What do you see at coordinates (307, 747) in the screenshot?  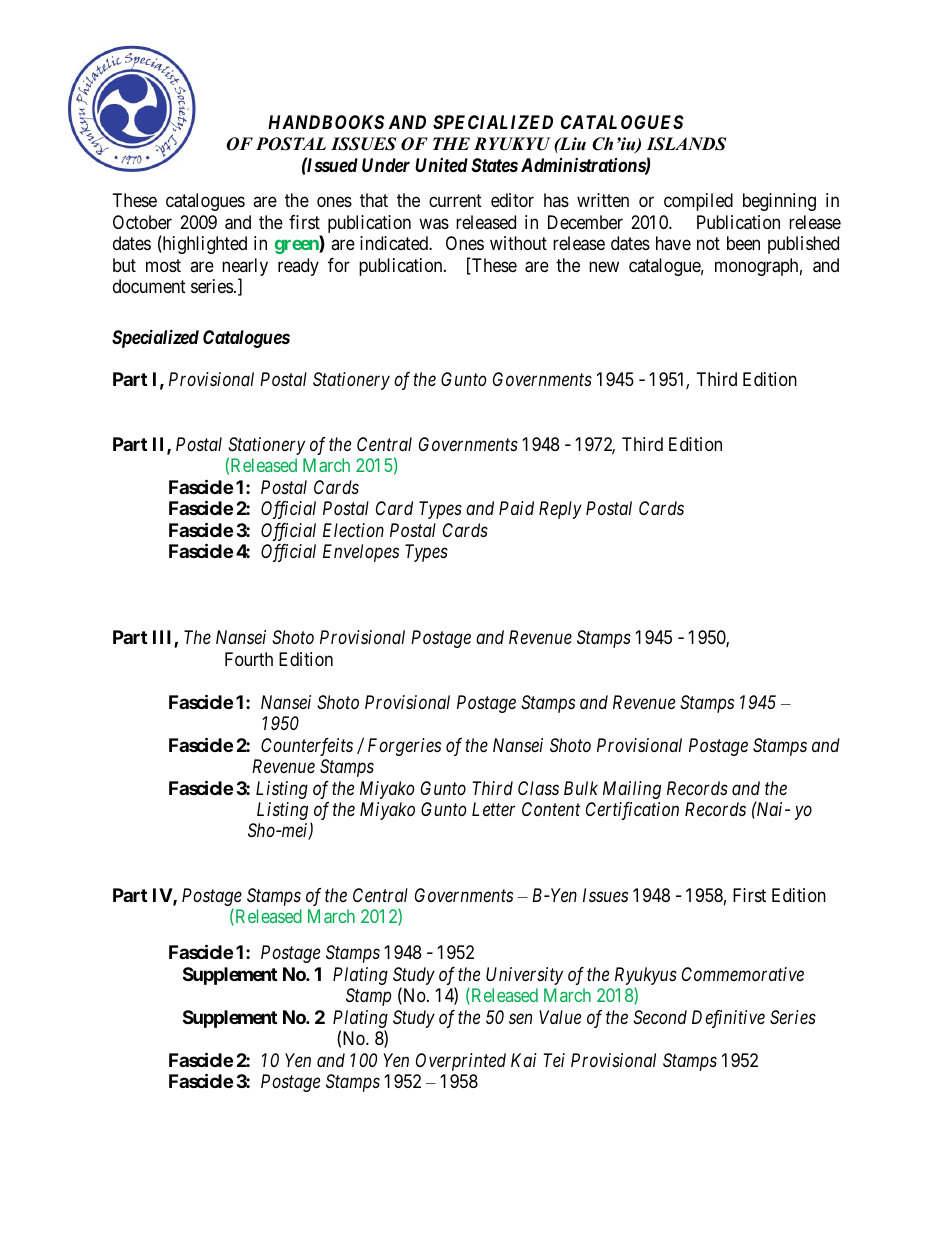 I see `Counterfeits` at bounding box center [307, 747].
